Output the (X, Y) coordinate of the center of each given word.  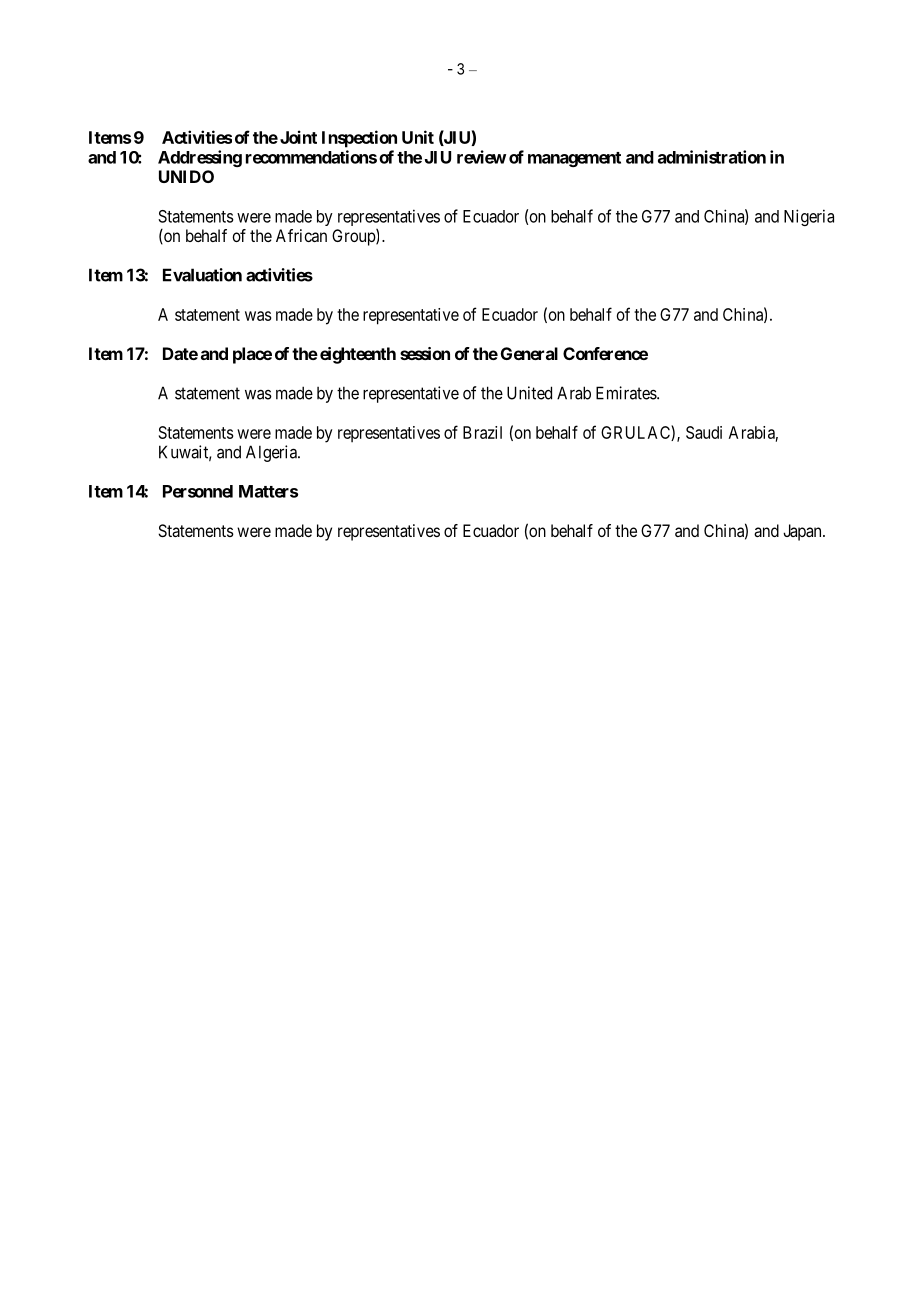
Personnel (198, 491)
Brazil (482, 432)
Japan (803, 532)
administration (712, 157)
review (481, 157)
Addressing (200, 158)
